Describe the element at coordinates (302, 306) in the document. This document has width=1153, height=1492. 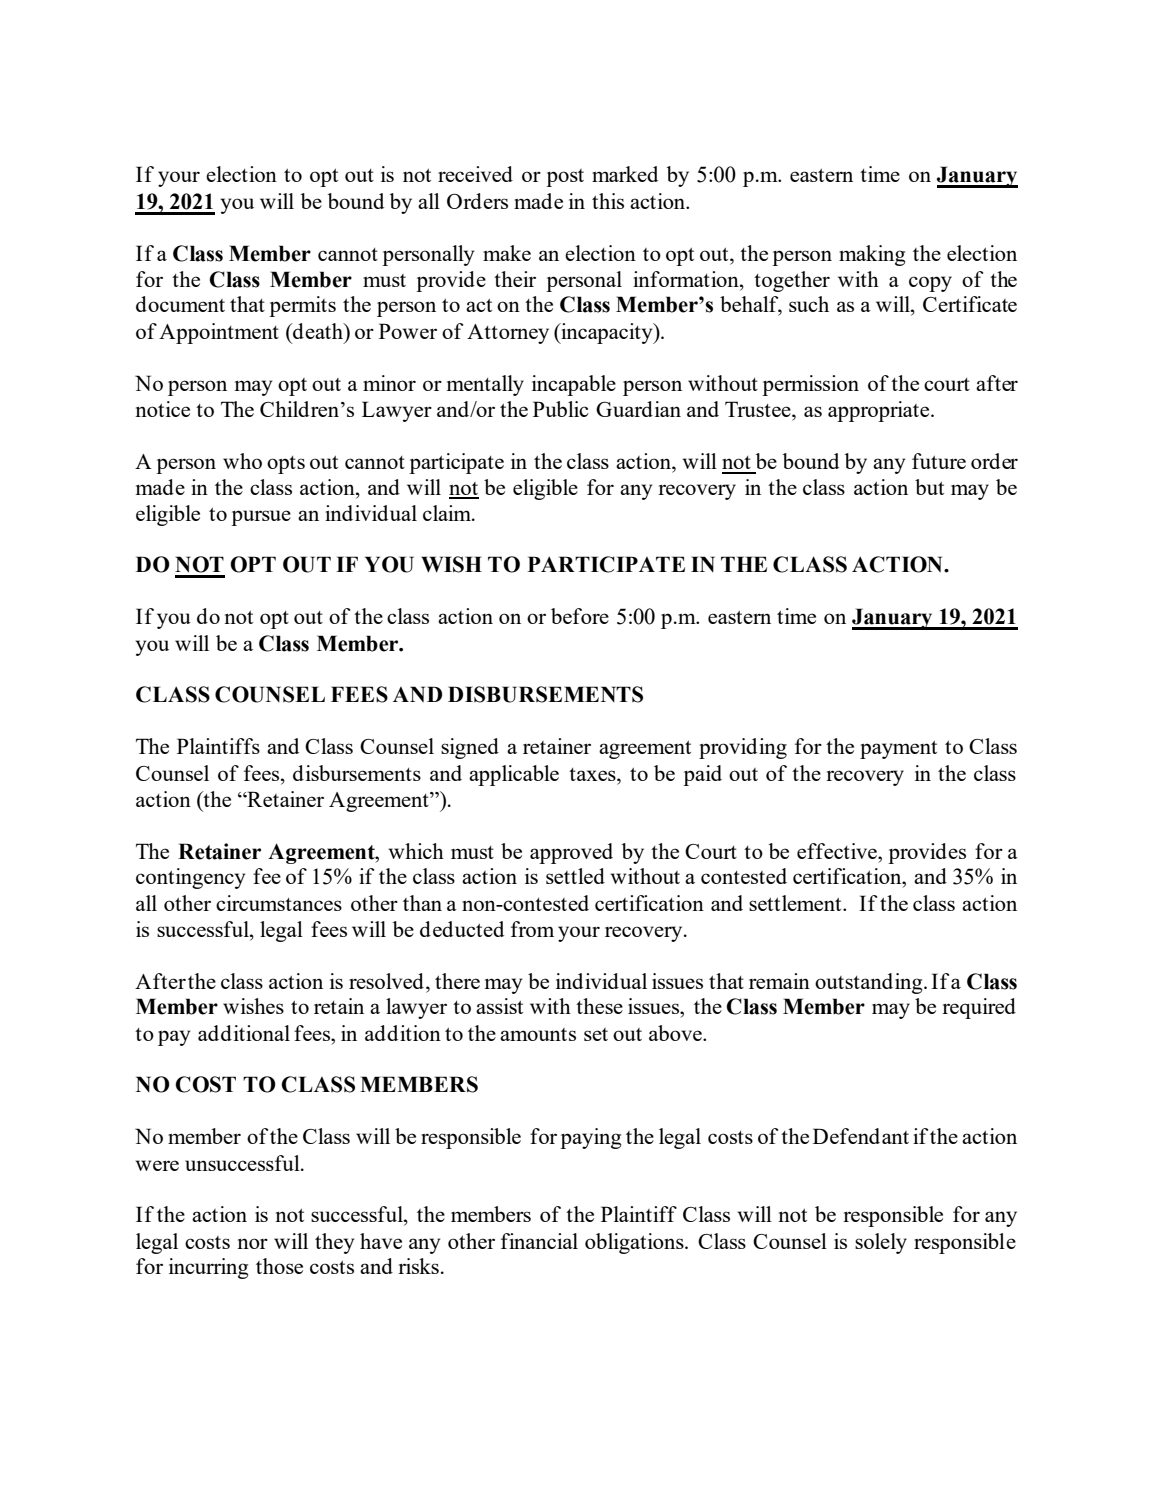
I see `permits` at that location.
